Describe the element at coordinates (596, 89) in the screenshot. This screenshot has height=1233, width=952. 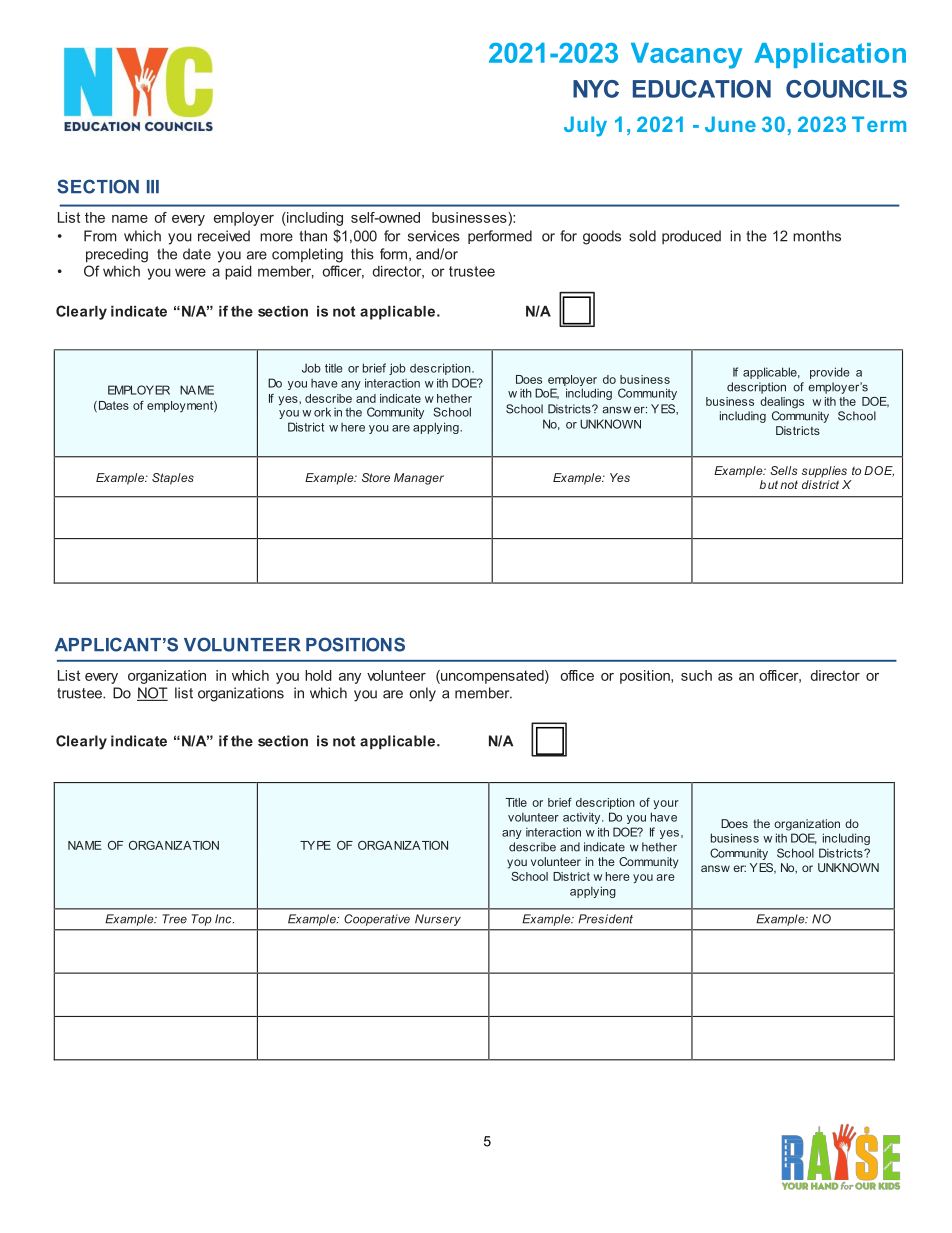
I see `NYC` at that location.
